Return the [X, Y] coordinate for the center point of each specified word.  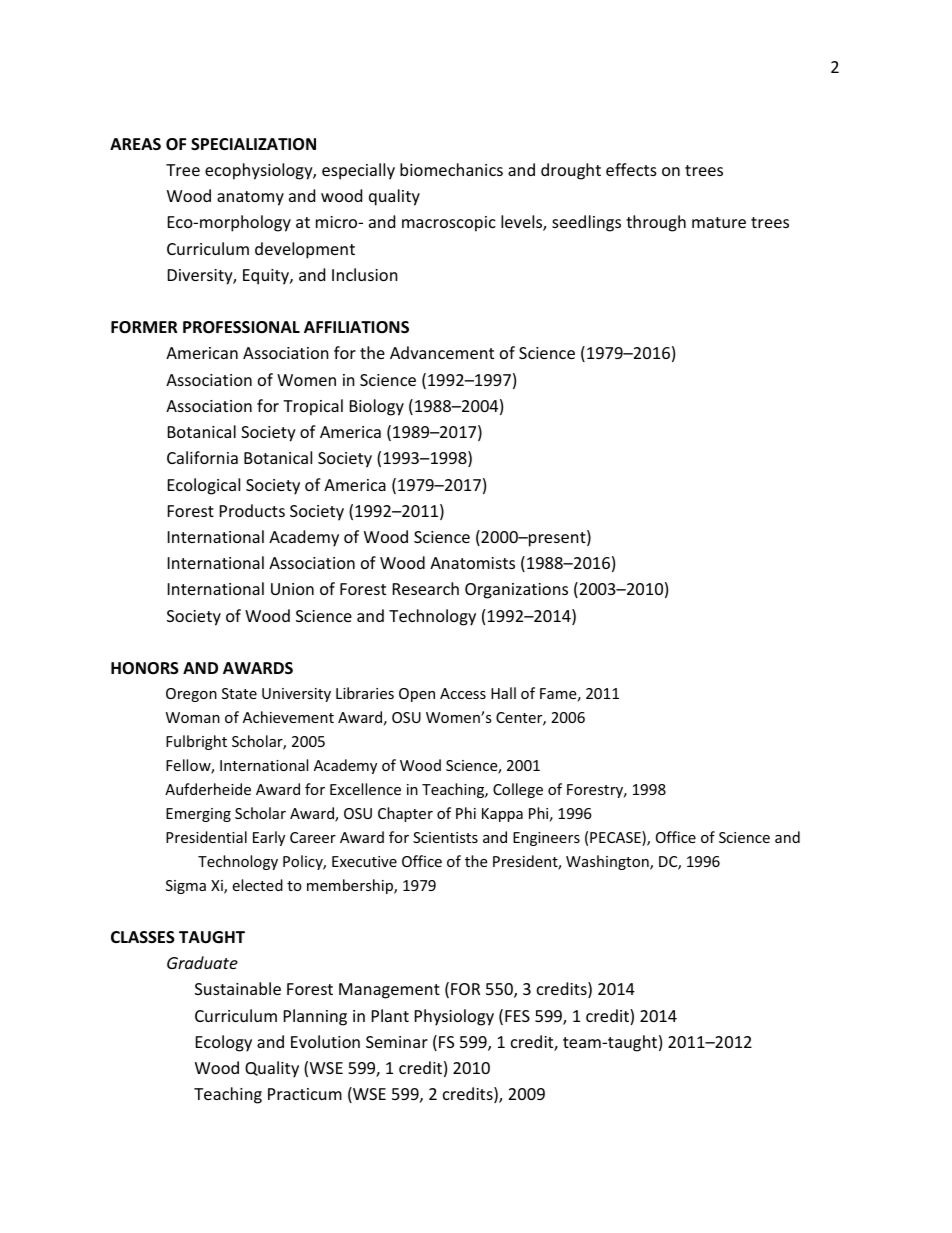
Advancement [442, 352]
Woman [193, 717]
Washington [608, 862]
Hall [503, 693]
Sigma [186, 887]
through [656, 223]
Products [252, 510]
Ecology [224, 1043]
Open [417, 695]
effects [631, 169]
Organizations [516, 591]
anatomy [250, 198]
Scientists [445, 837]
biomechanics [451, 169]
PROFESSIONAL [241, 327]
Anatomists [472, 563]
